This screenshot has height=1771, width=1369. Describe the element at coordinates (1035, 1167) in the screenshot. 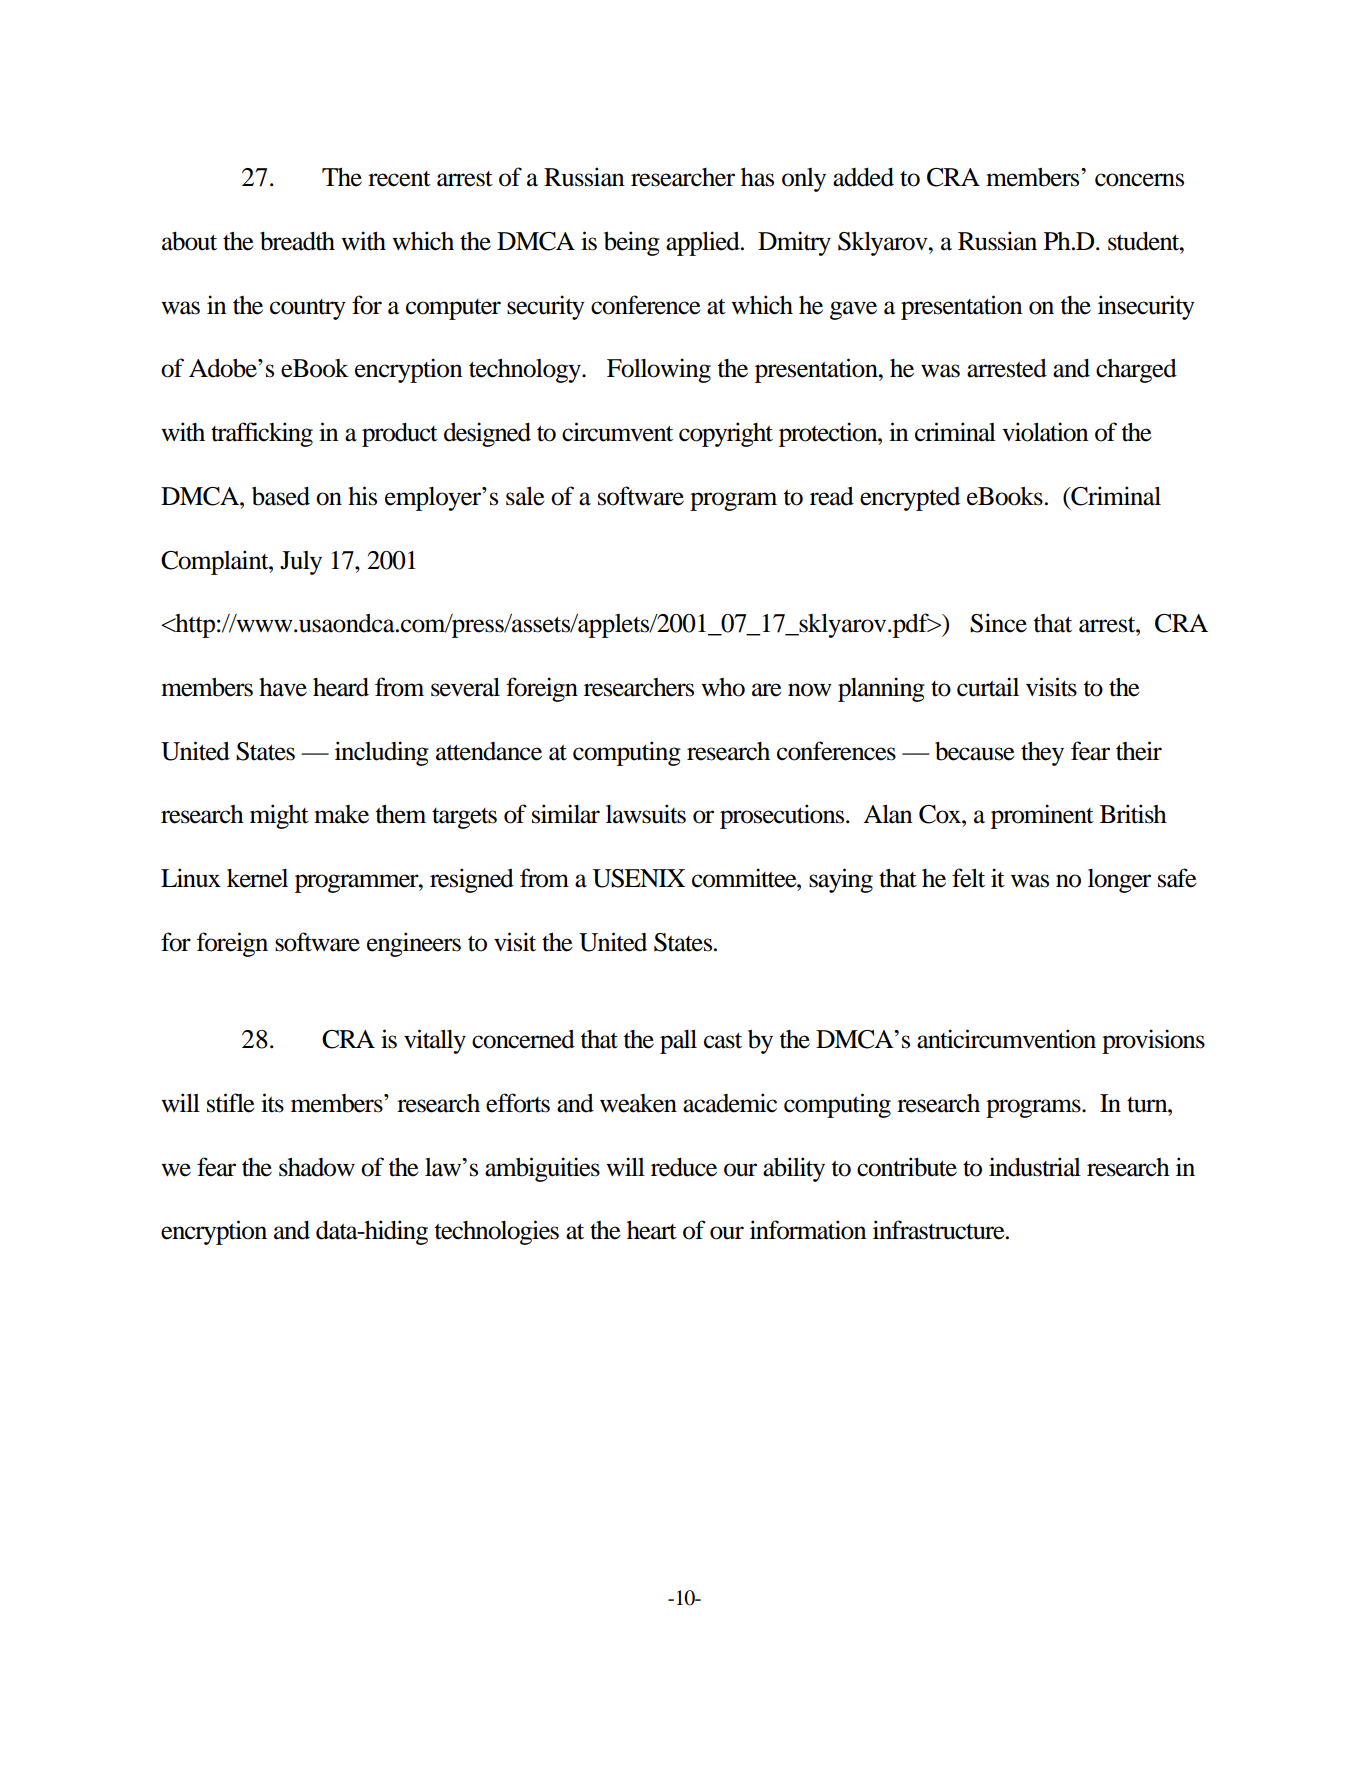

I see `industrial` at that location.
